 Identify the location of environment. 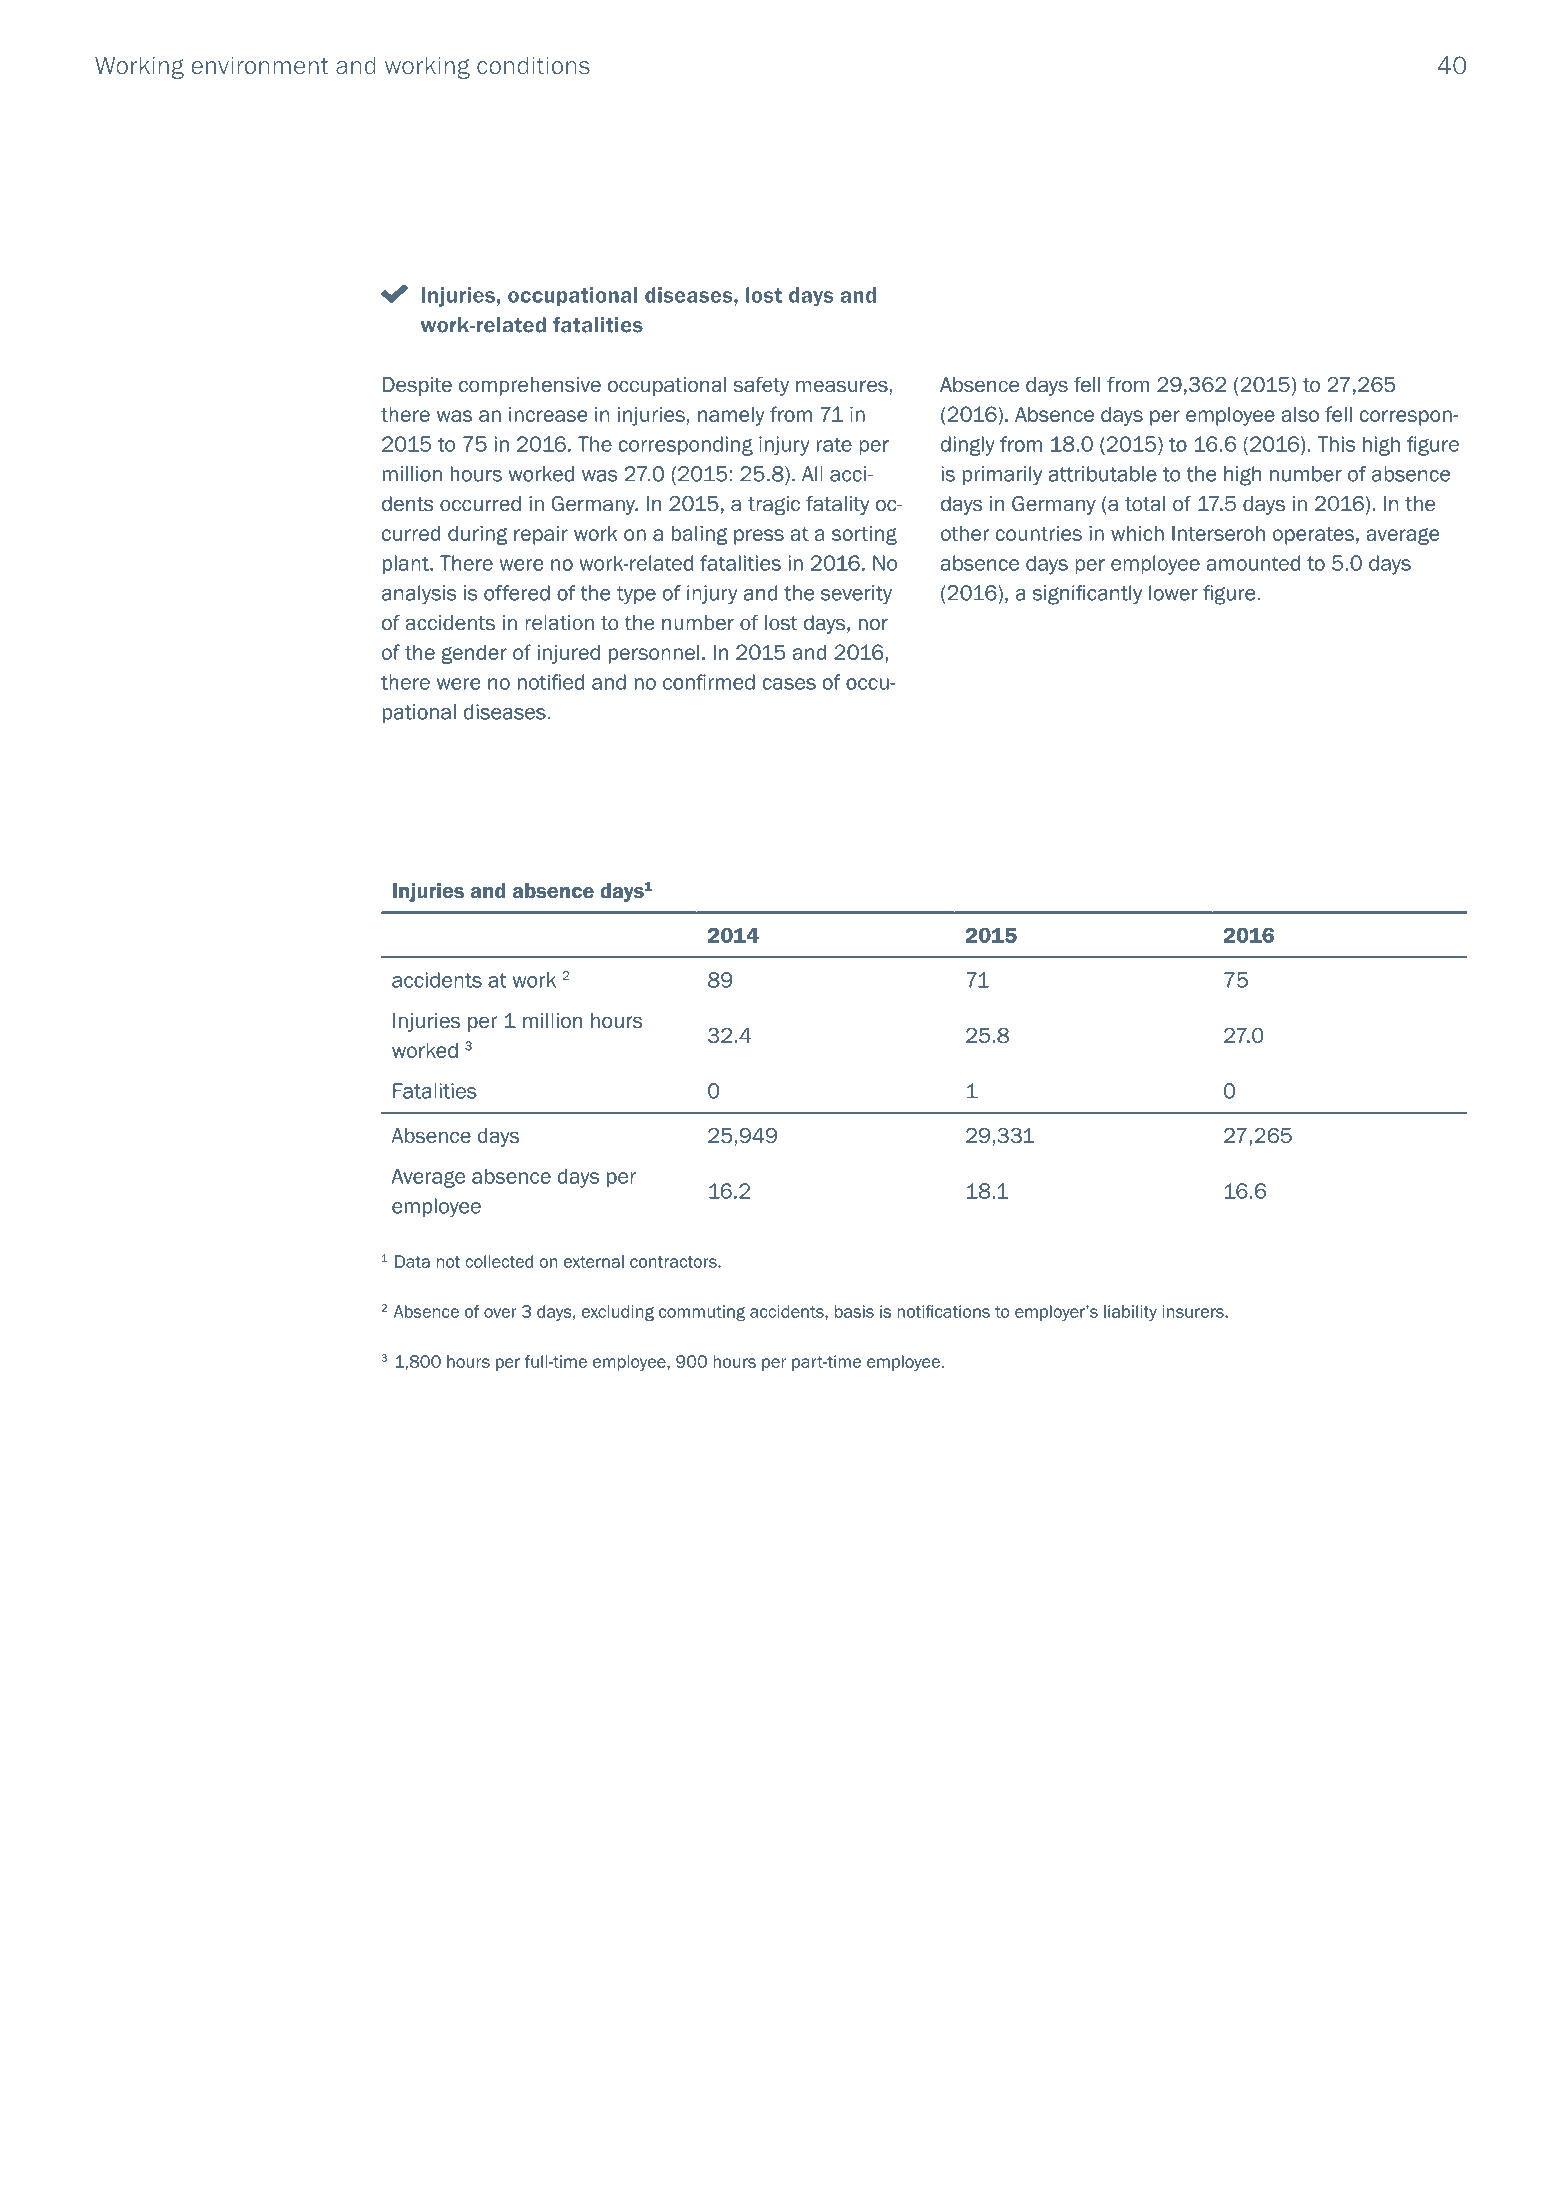
(260, 66).
